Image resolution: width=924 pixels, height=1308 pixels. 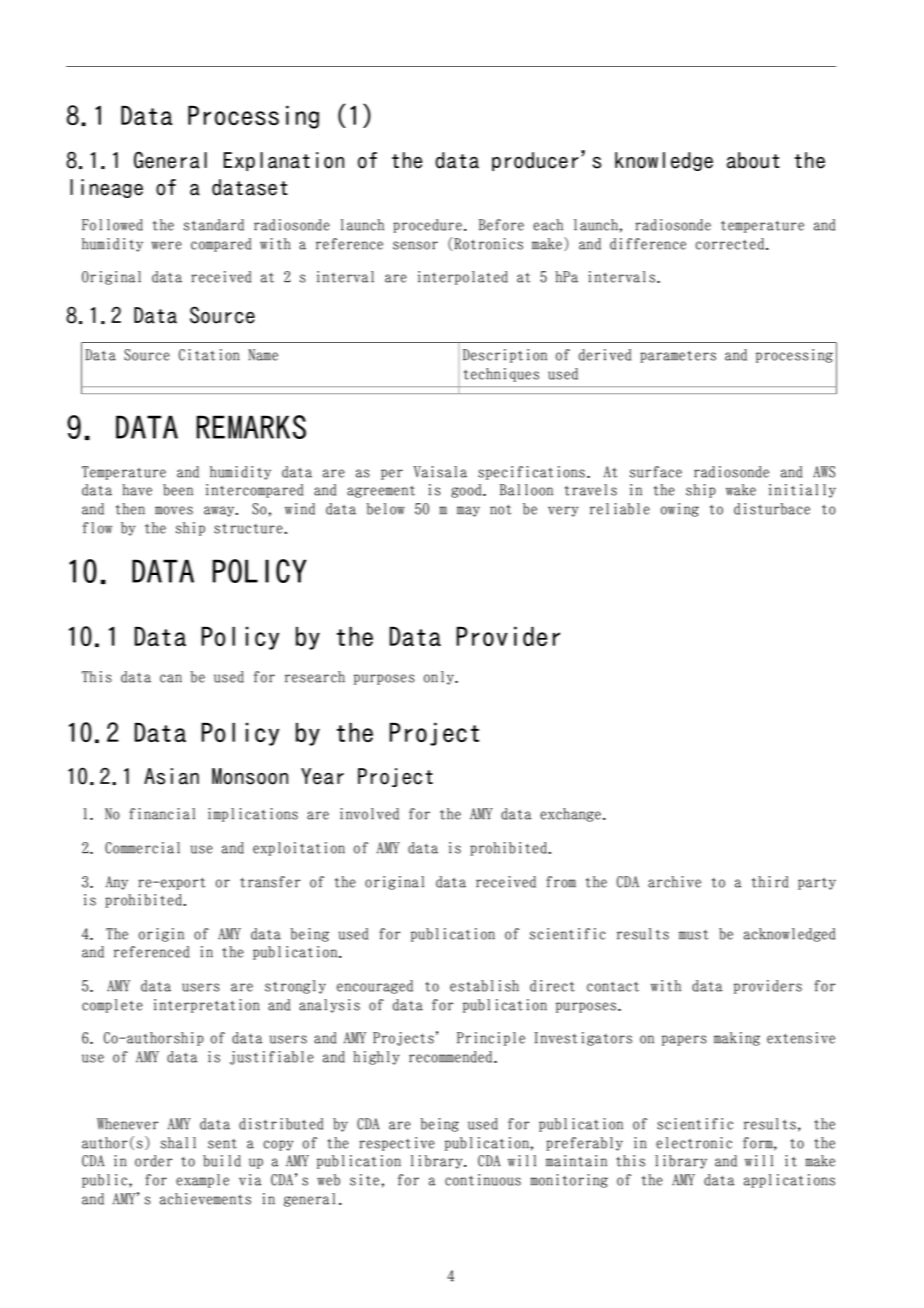 I want to click on procedure, so click(x=427, y=226).
